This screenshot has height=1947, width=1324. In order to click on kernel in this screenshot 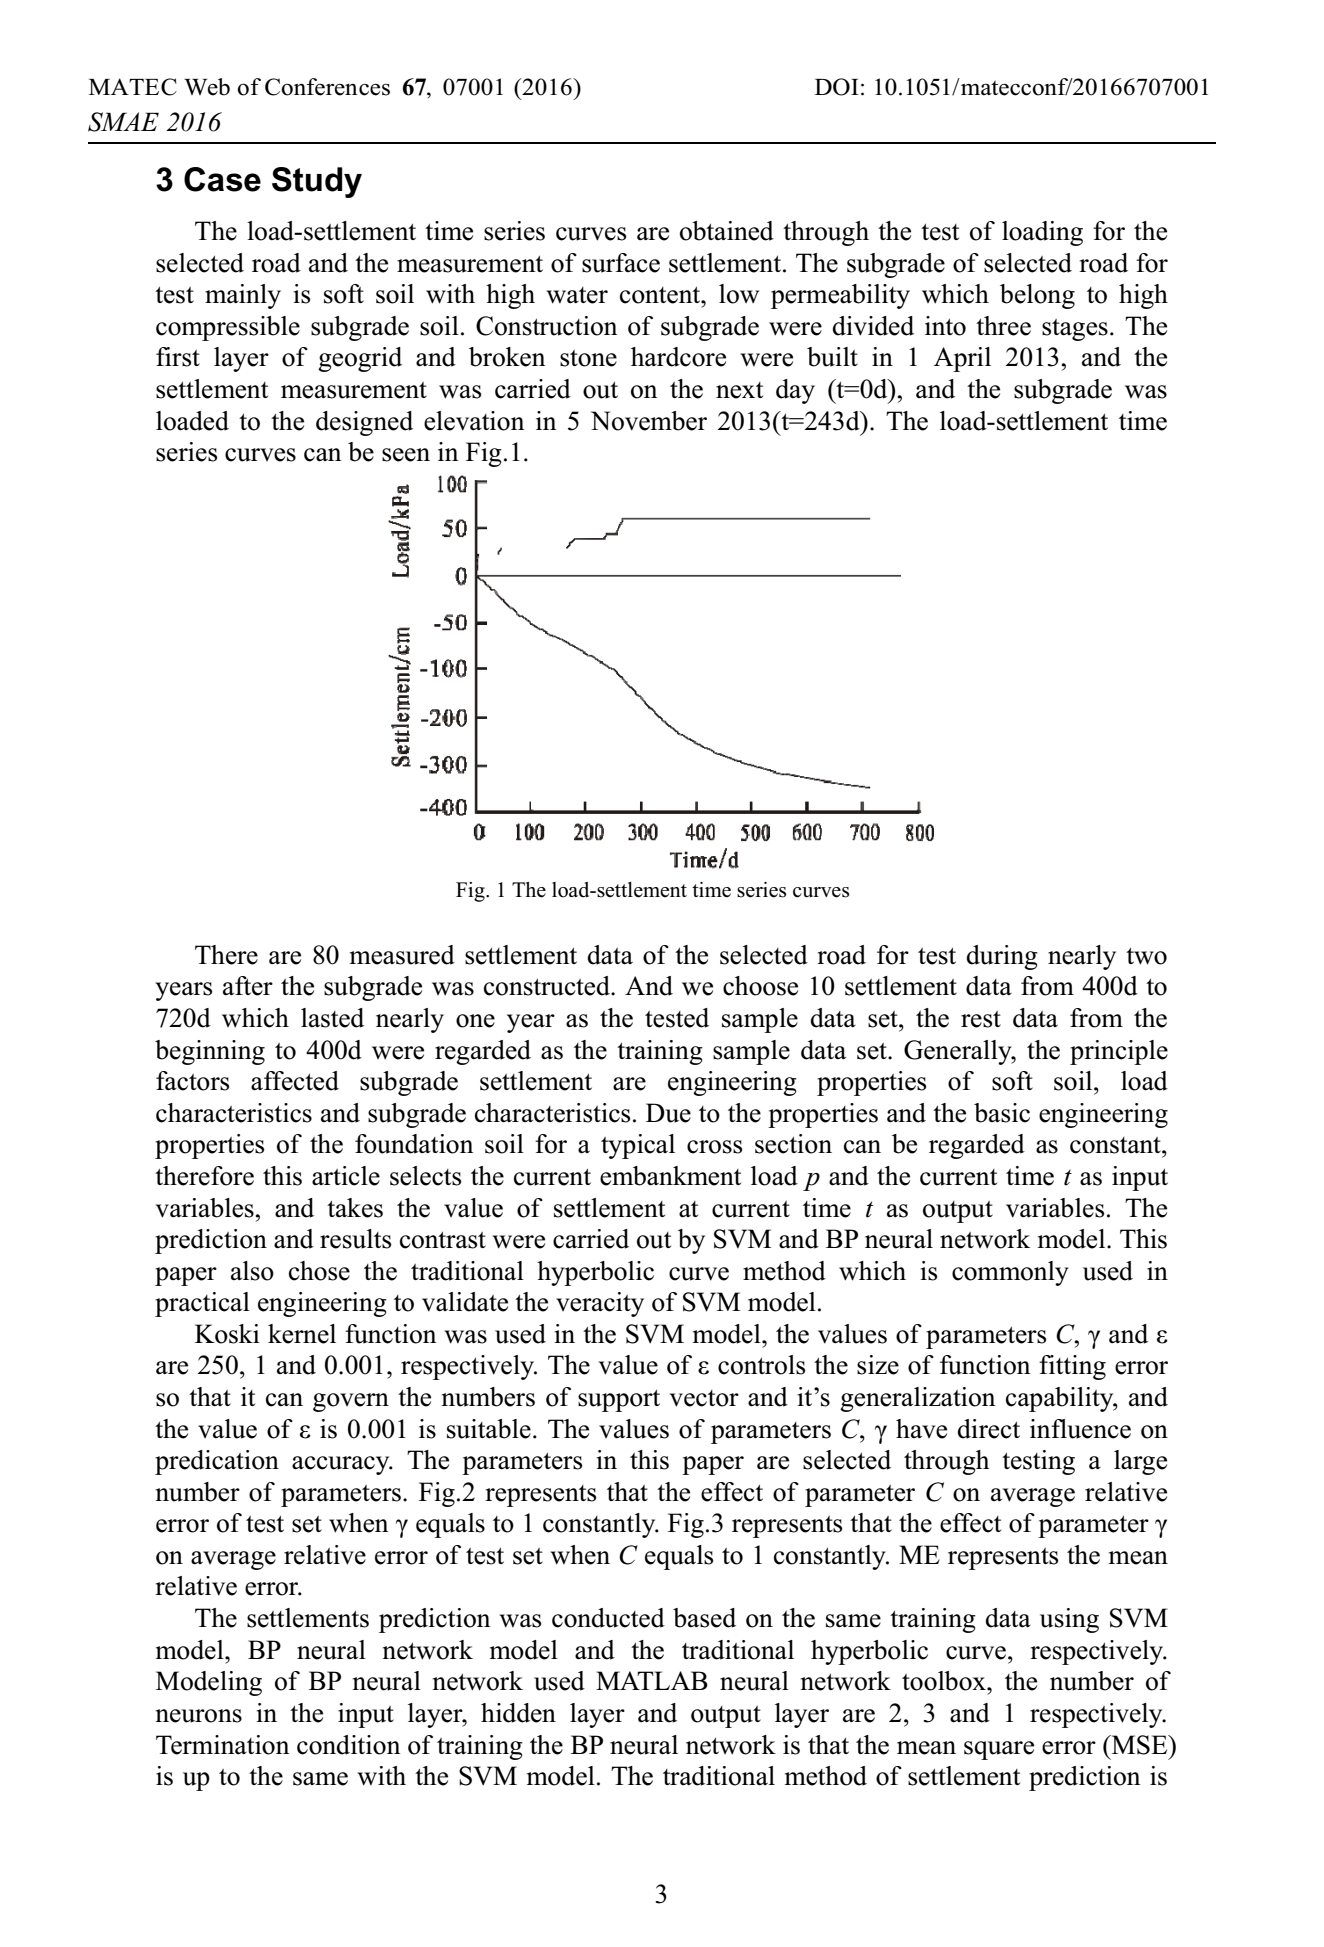, I will do `click(302, 1334)`.
